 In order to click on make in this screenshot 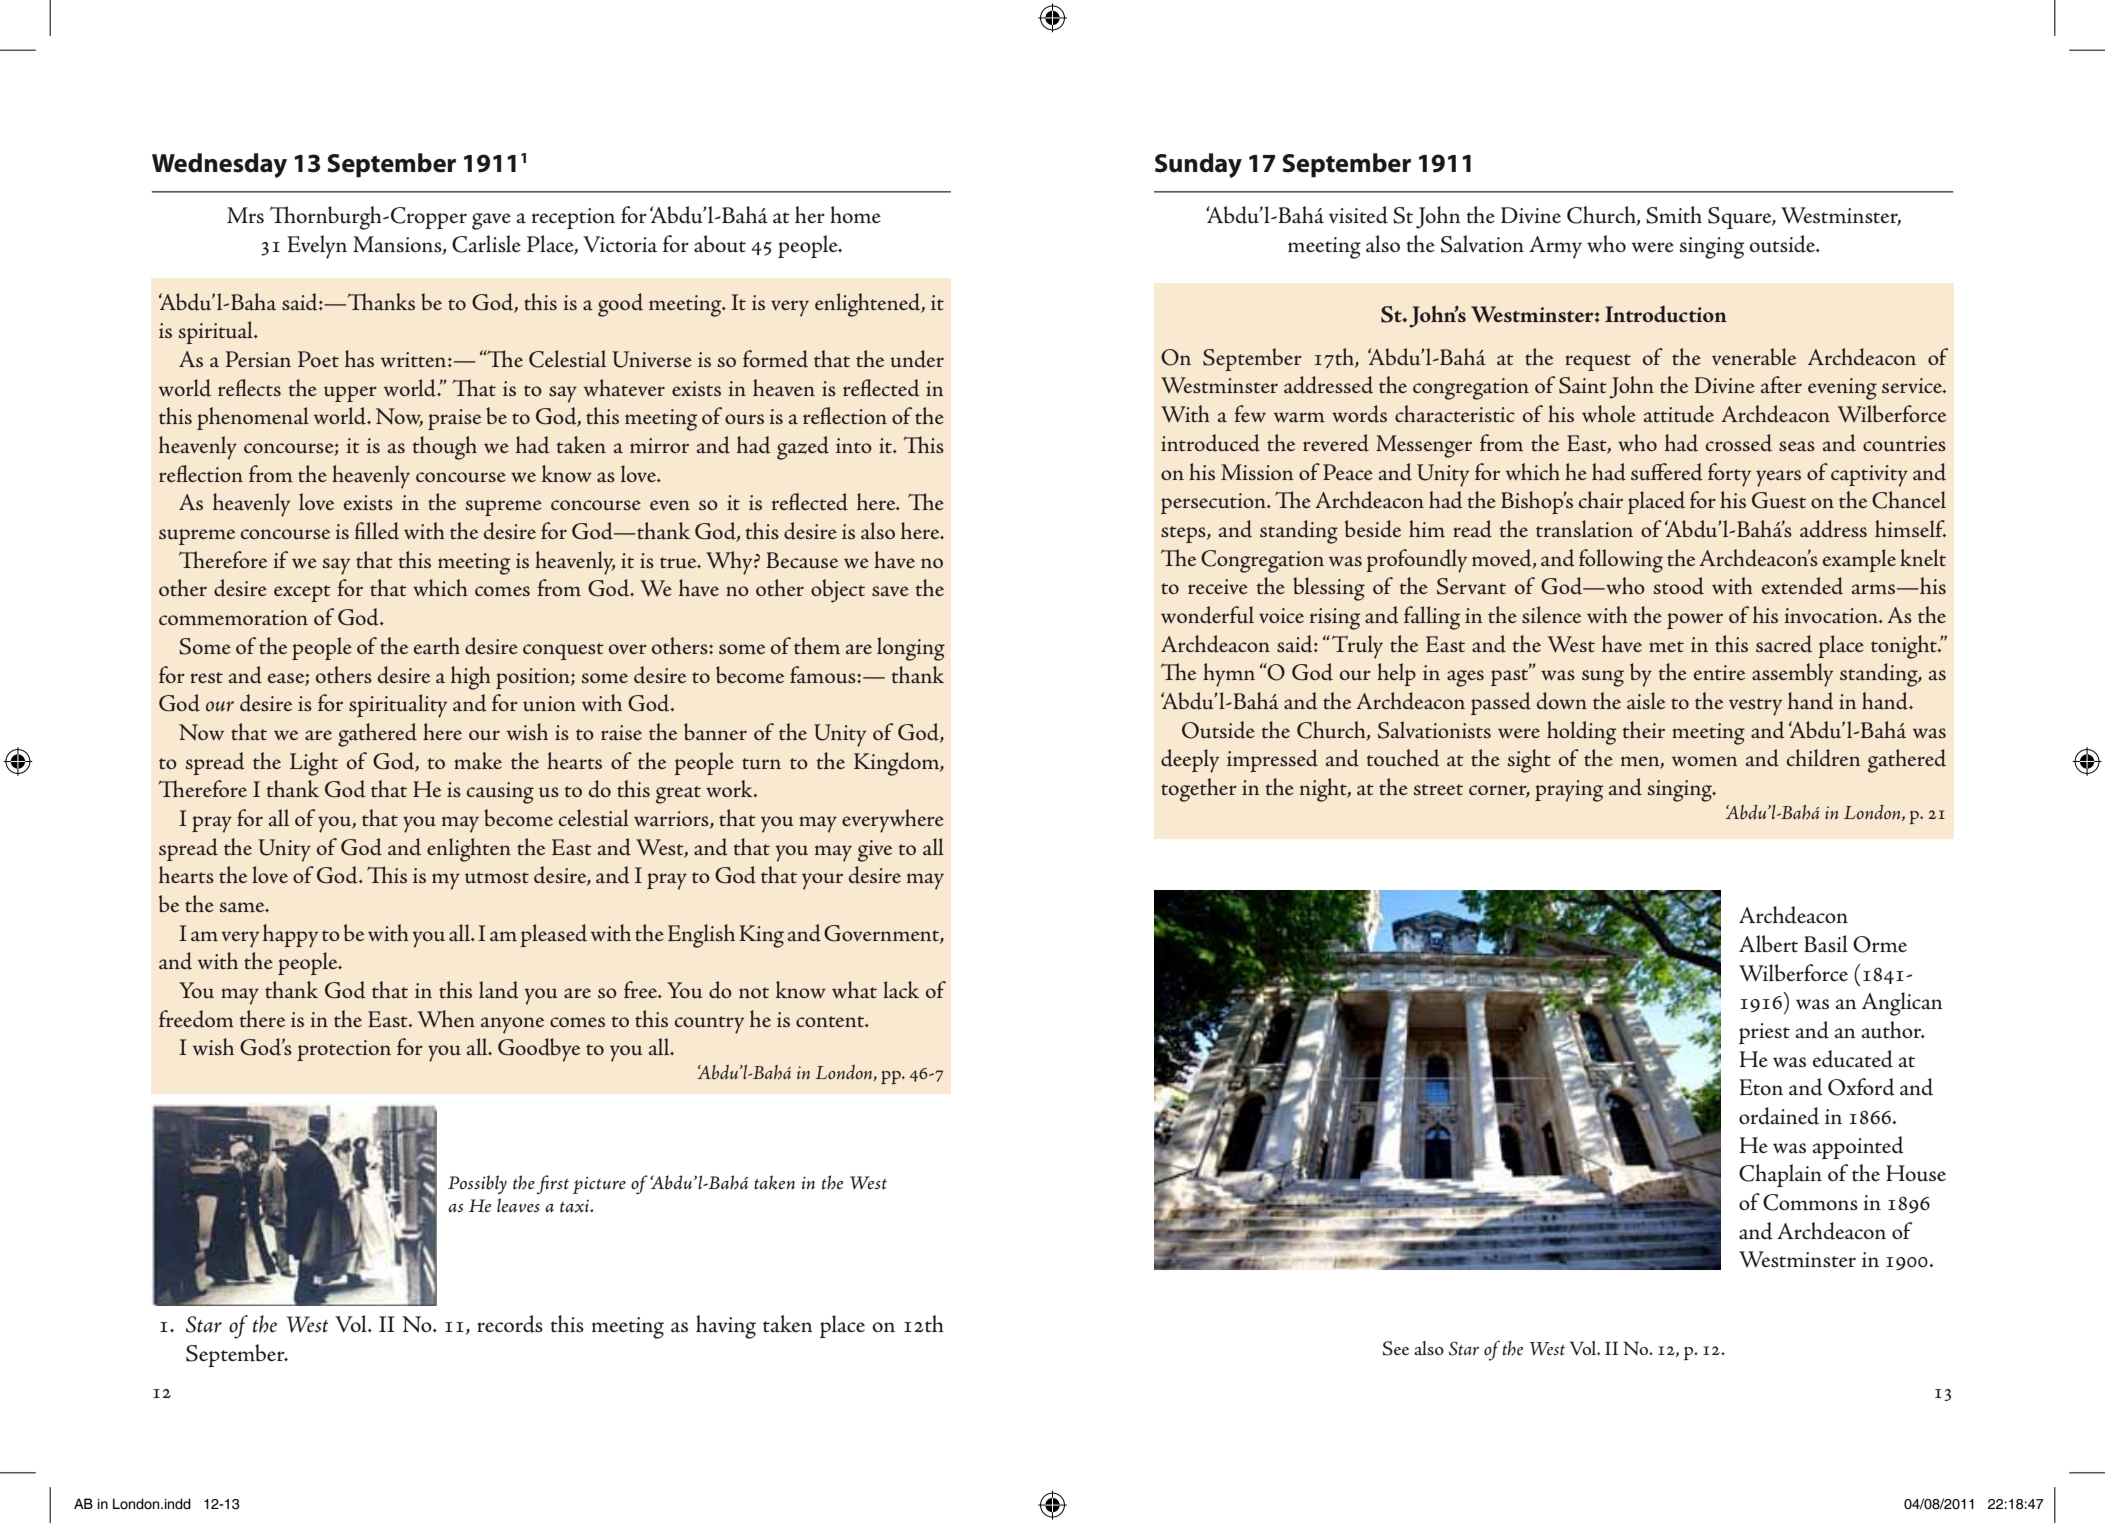, I will do `click(478, 761)`.
